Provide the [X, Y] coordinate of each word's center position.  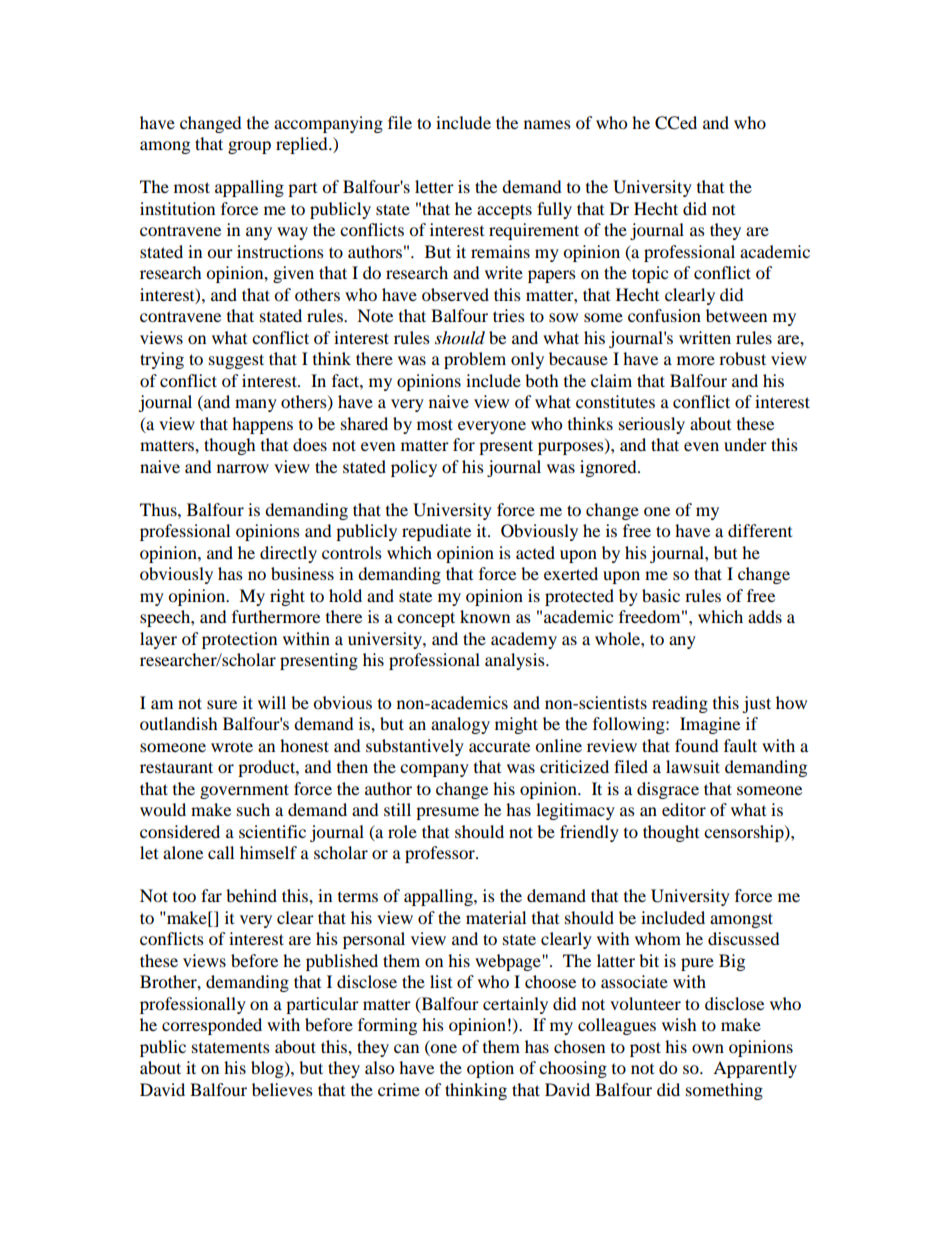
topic [650, 274]
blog [268, 1069]
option [490, 1069]
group [249, 147]
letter [434, 186]
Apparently [755, 1069]
